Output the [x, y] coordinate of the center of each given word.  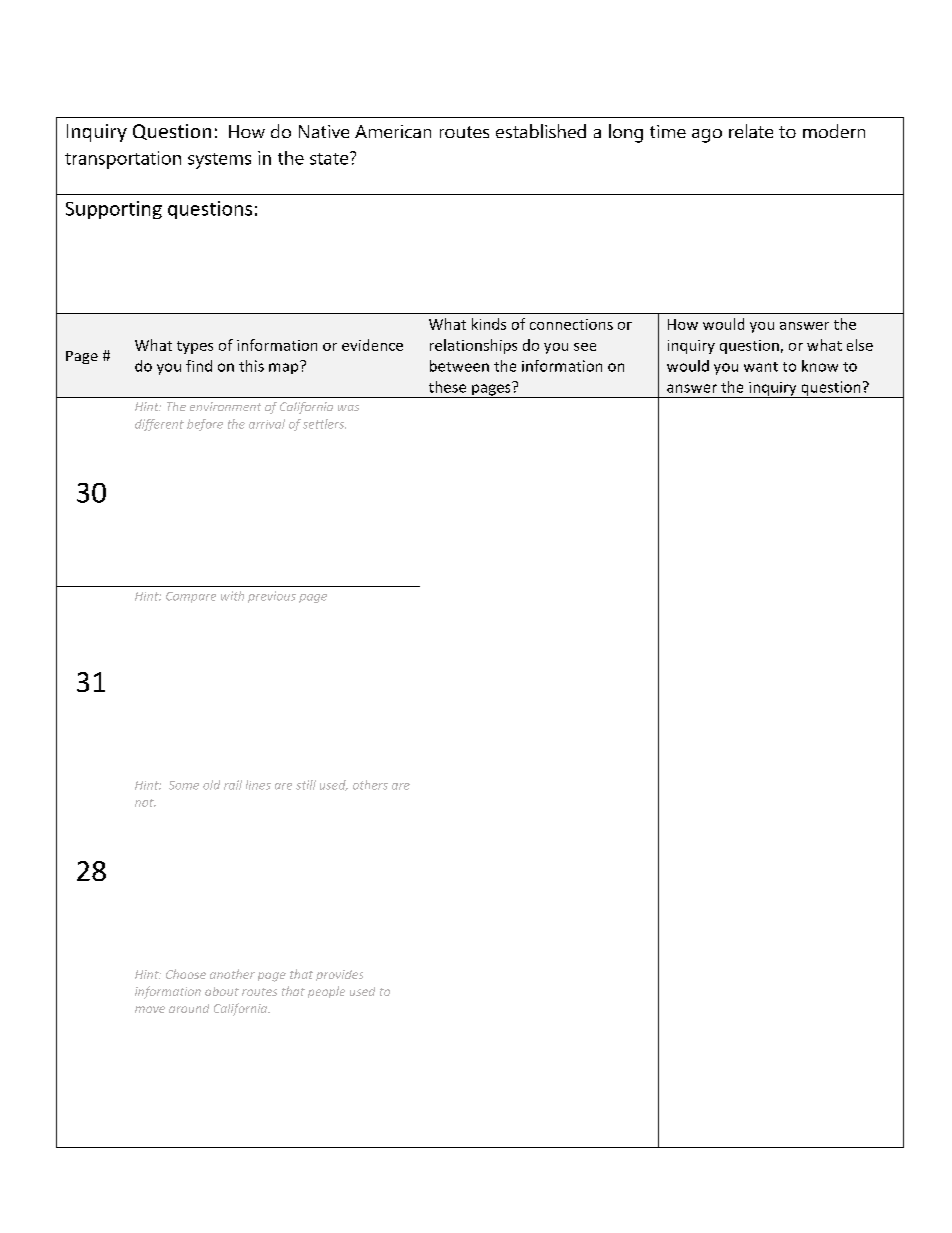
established [541, 131]
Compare [191, 597]
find [199, 366]
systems [219, 161]
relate [751, 131]
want [761, 367]
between [459, 366]
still [306, 785]
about [222, 991]
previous [272, 597]
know [820, 366]
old [211, 785]
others [370, 785]
